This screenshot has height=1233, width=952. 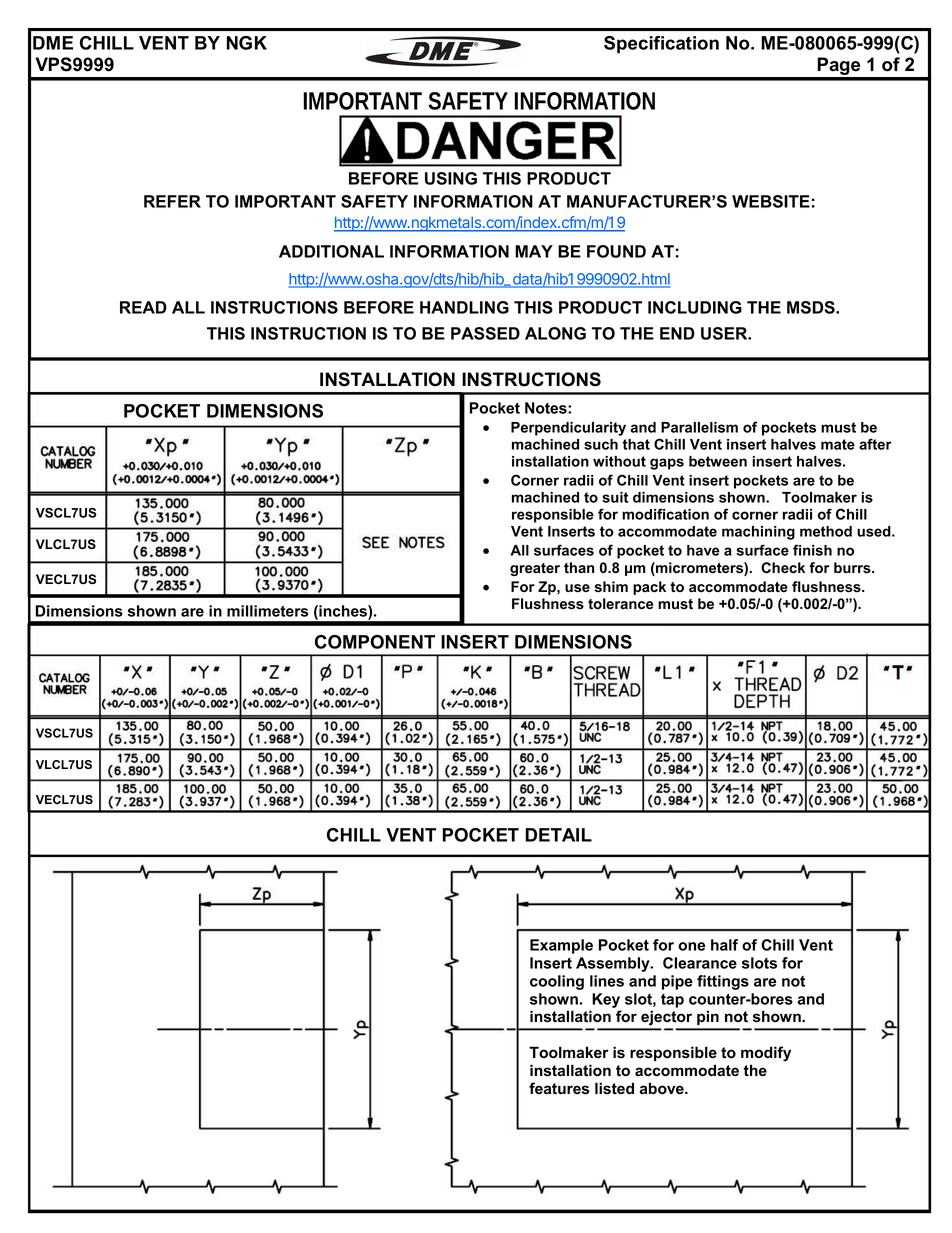 I want to click on Check, so click(x=783, y=568).
